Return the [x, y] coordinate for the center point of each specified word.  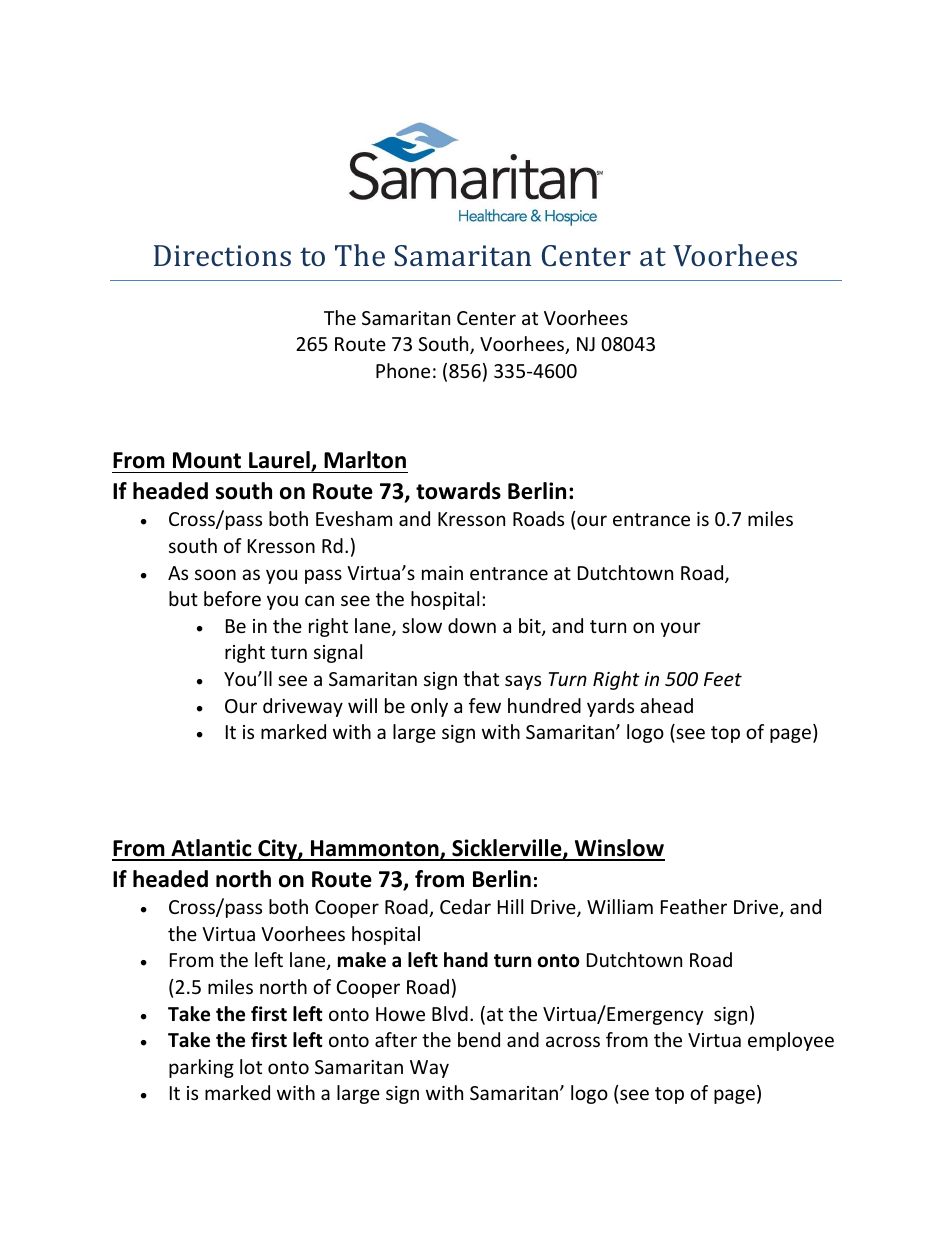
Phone [403, 370]
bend [479, 1039]
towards [458, 491]
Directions [222, 255]
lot [251, 1066]
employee [791, 1041]
